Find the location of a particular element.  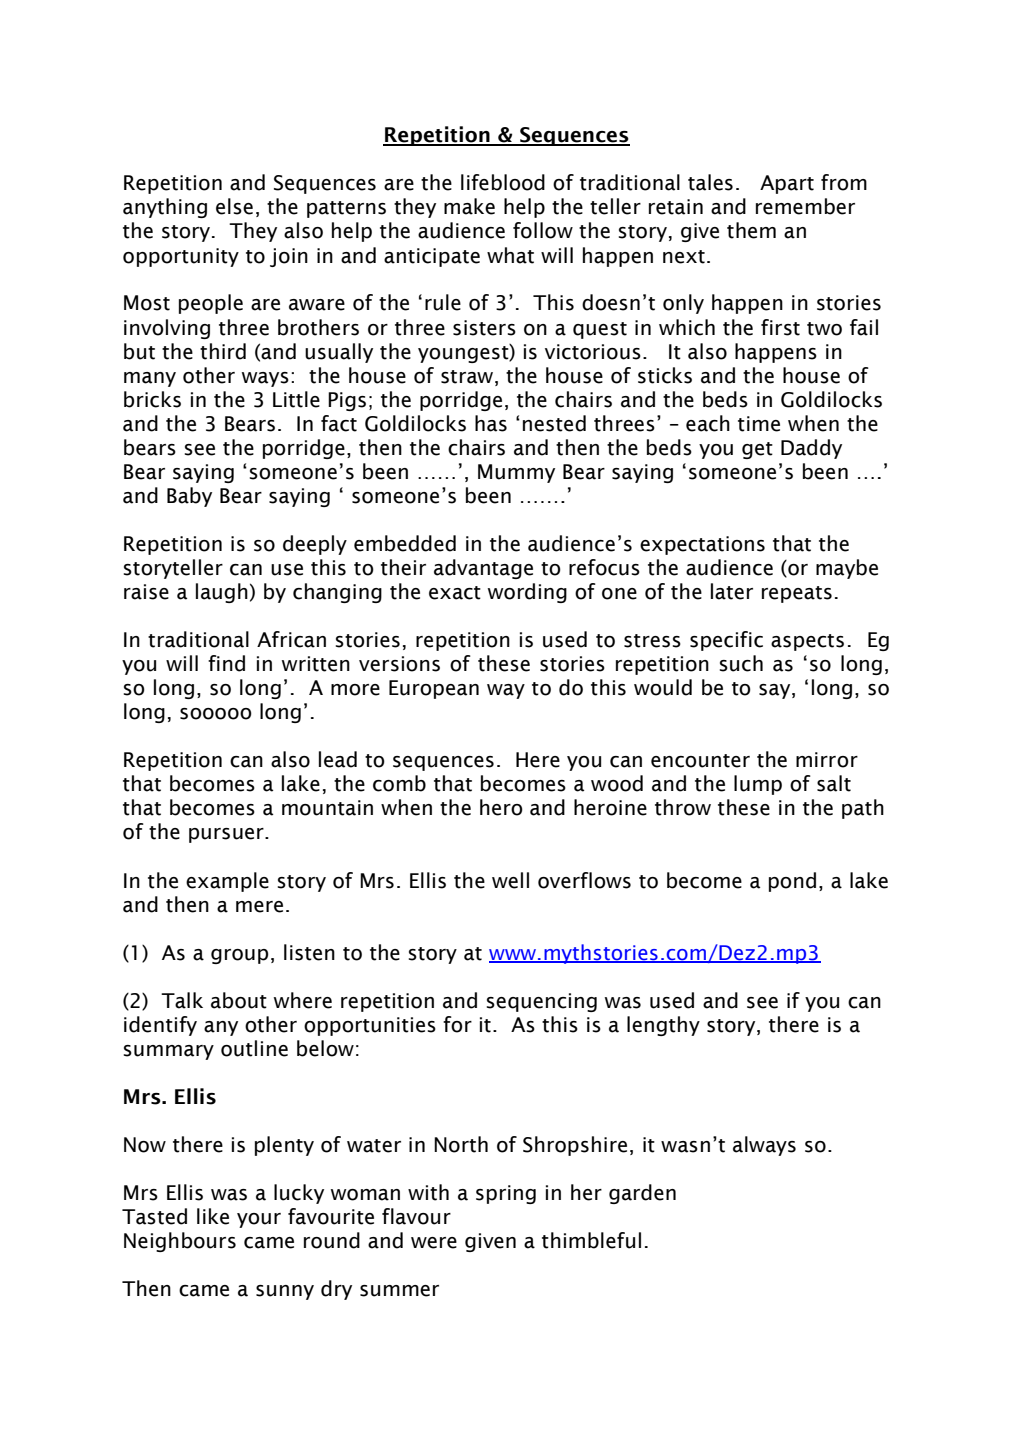

advantage is located at coordinates (483, 569).
